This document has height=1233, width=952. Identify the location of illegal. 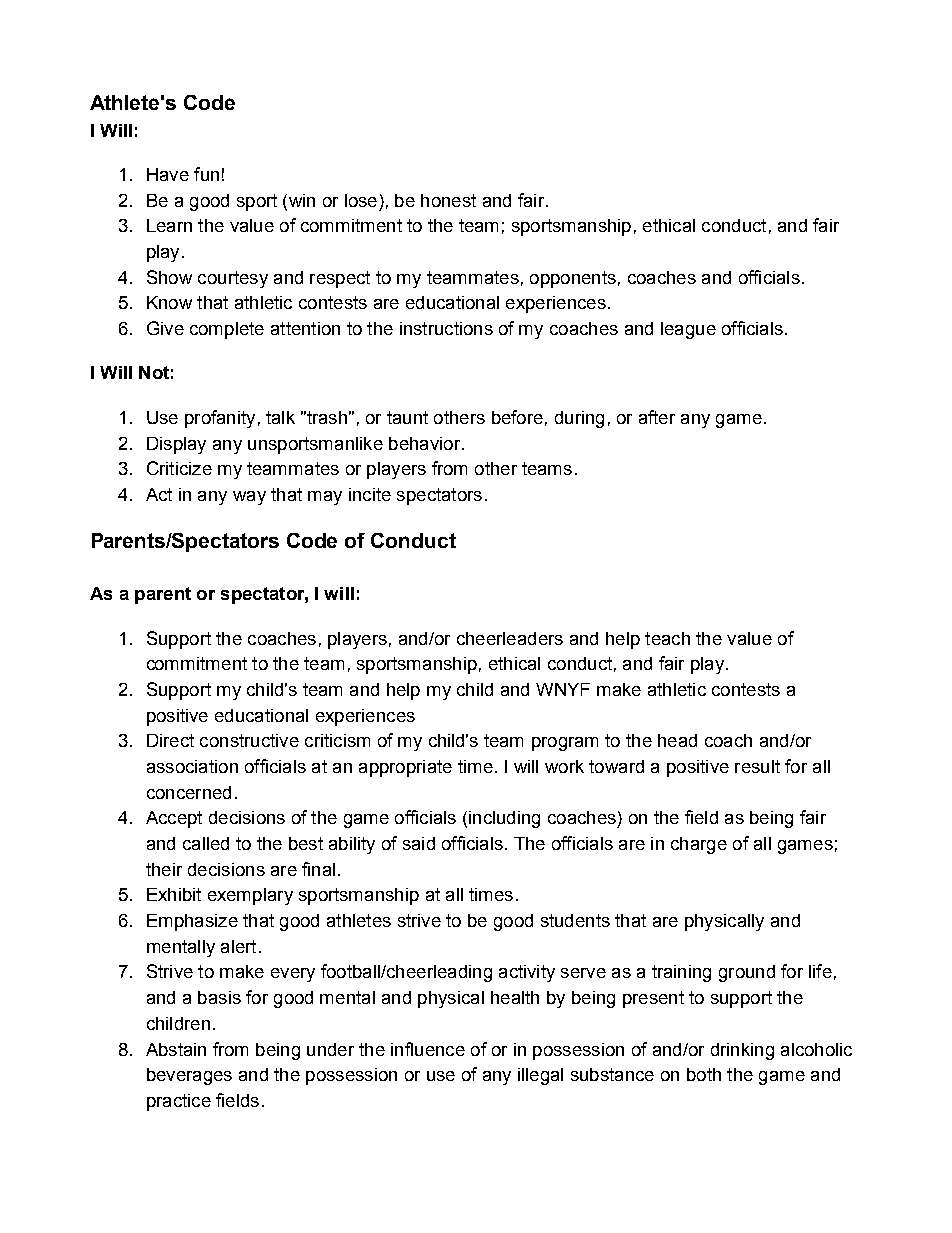
(540, 1076).
